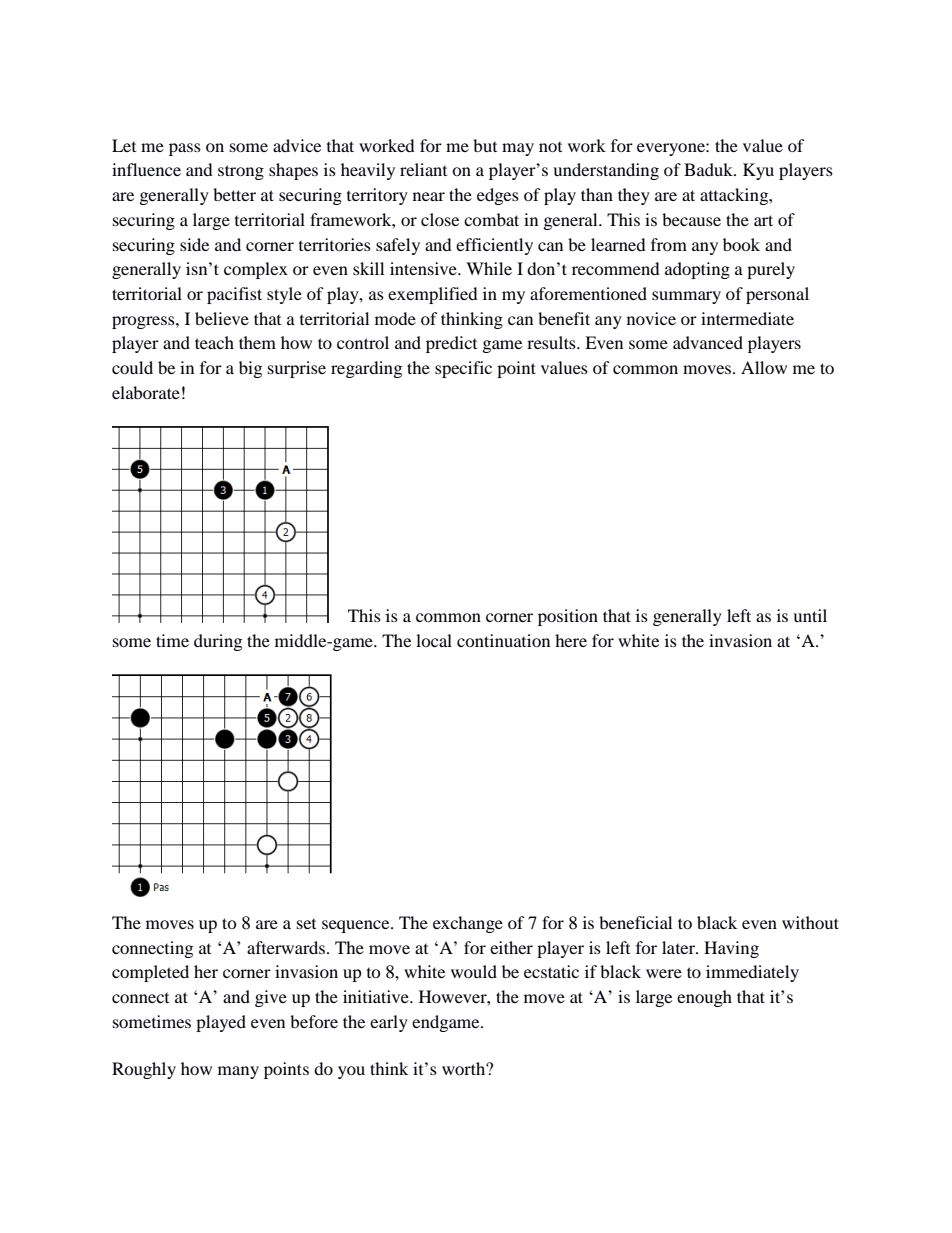  What do you see at coordinates (810, 615) in the page?
I see `until` at bounding box center [810, 615].
